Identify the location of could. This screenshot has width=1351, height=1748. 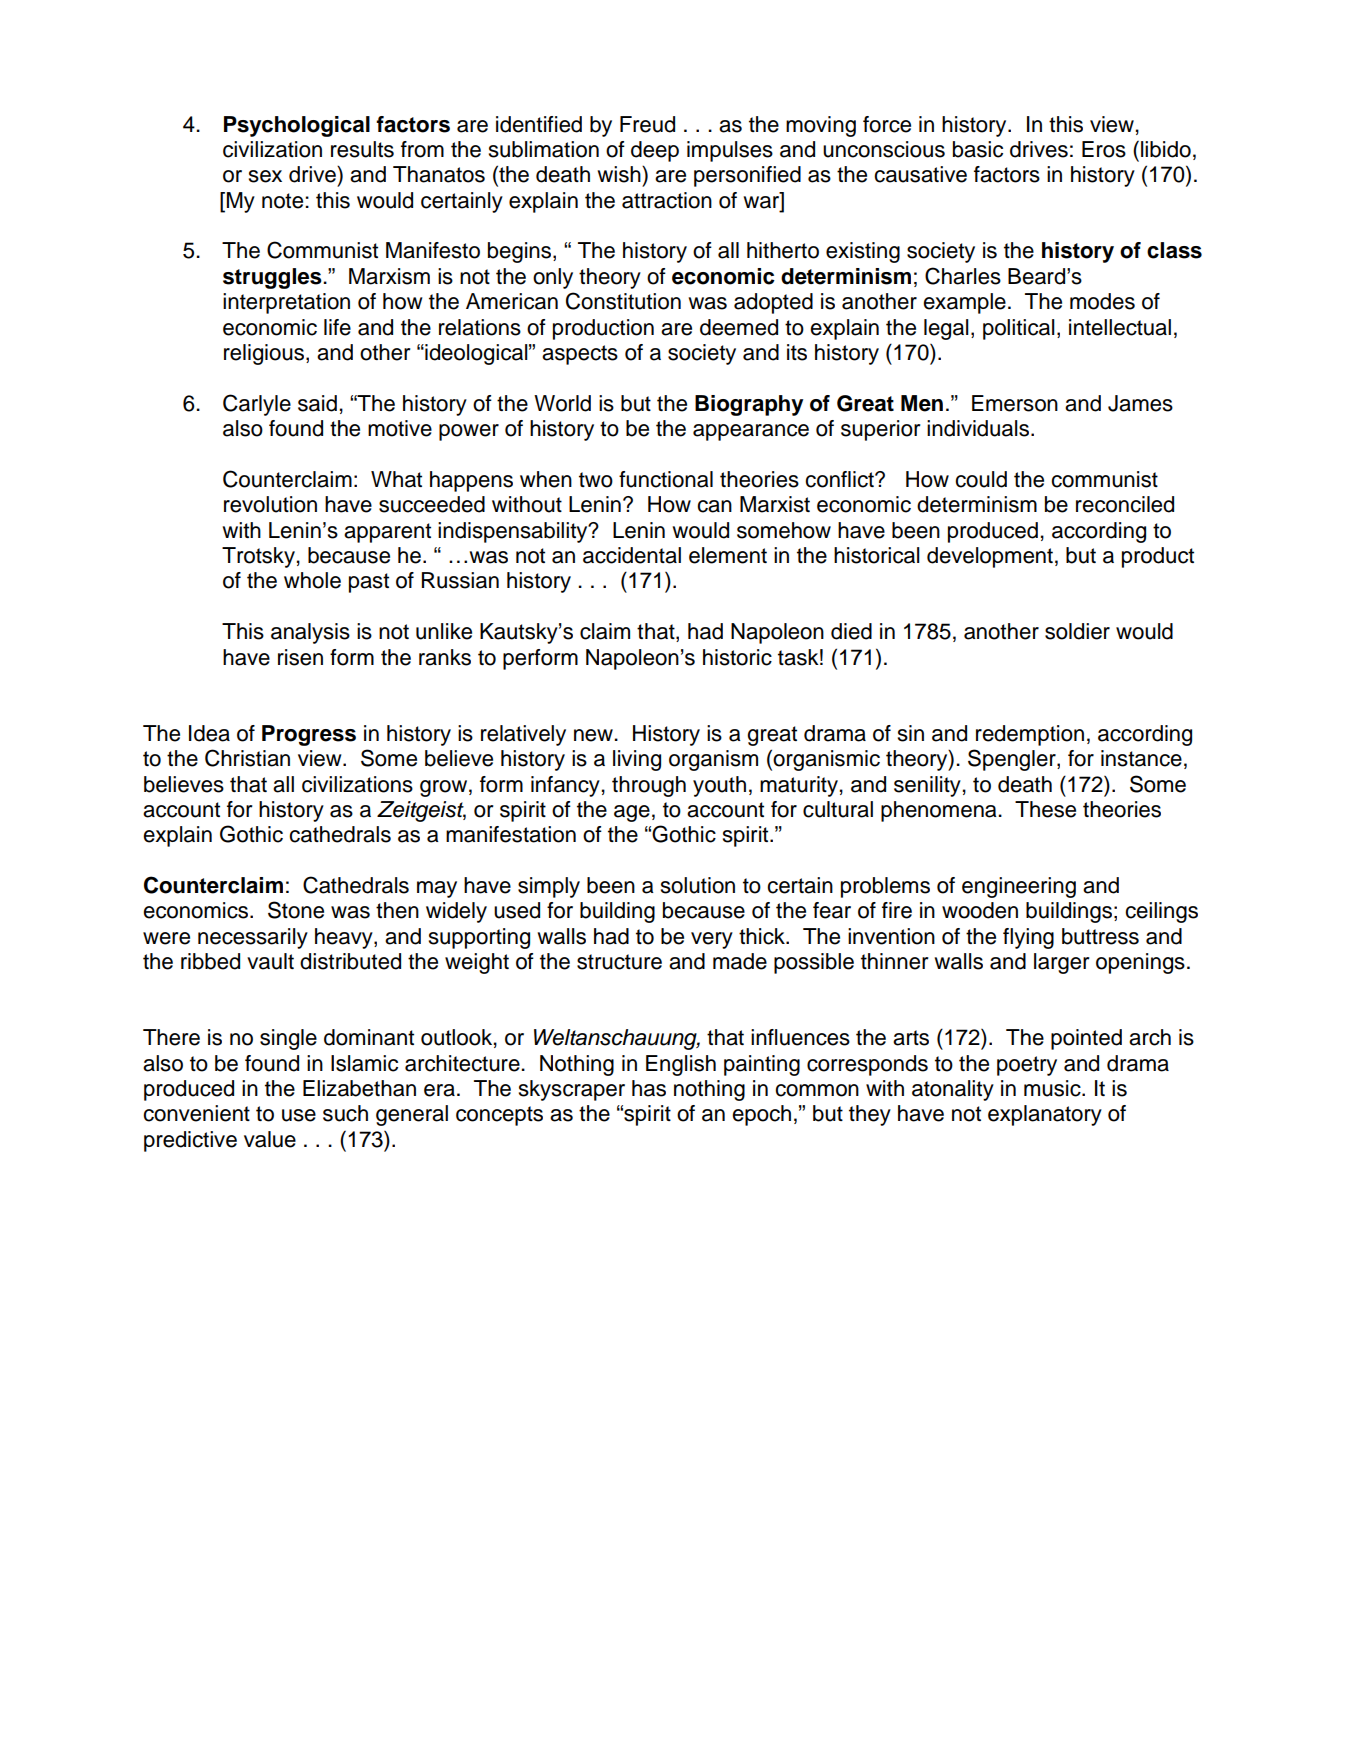
(981, 479).
